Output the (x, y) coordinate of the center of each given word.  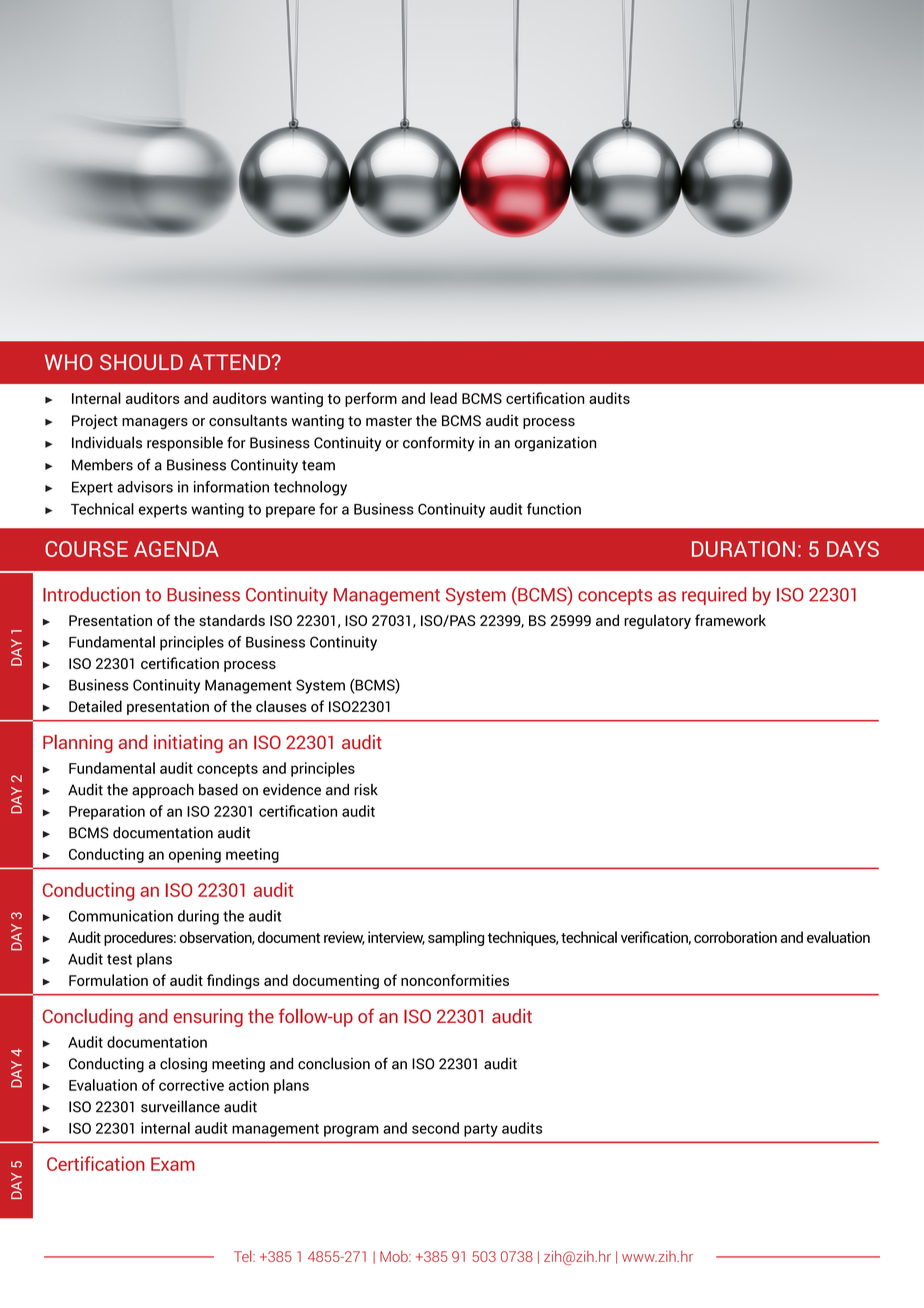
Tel (244, 1256)
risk (366, 790)
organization (555, 444)
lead (443, 398)
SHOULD (141, 362)
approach (163, 791)
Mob (395, 1256)
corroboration (735, 937)
